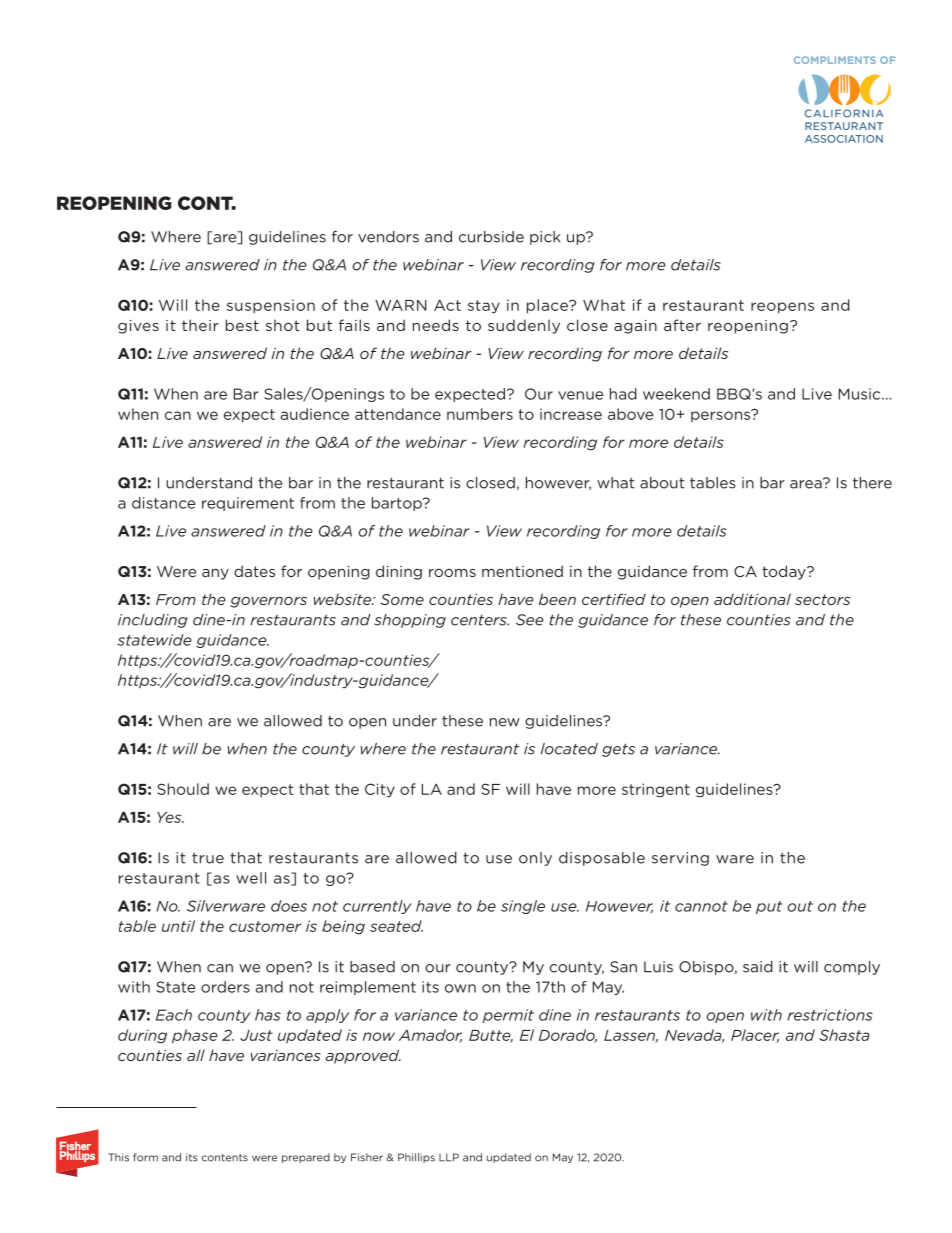  I want to click on curbside, so click(491, 237).
